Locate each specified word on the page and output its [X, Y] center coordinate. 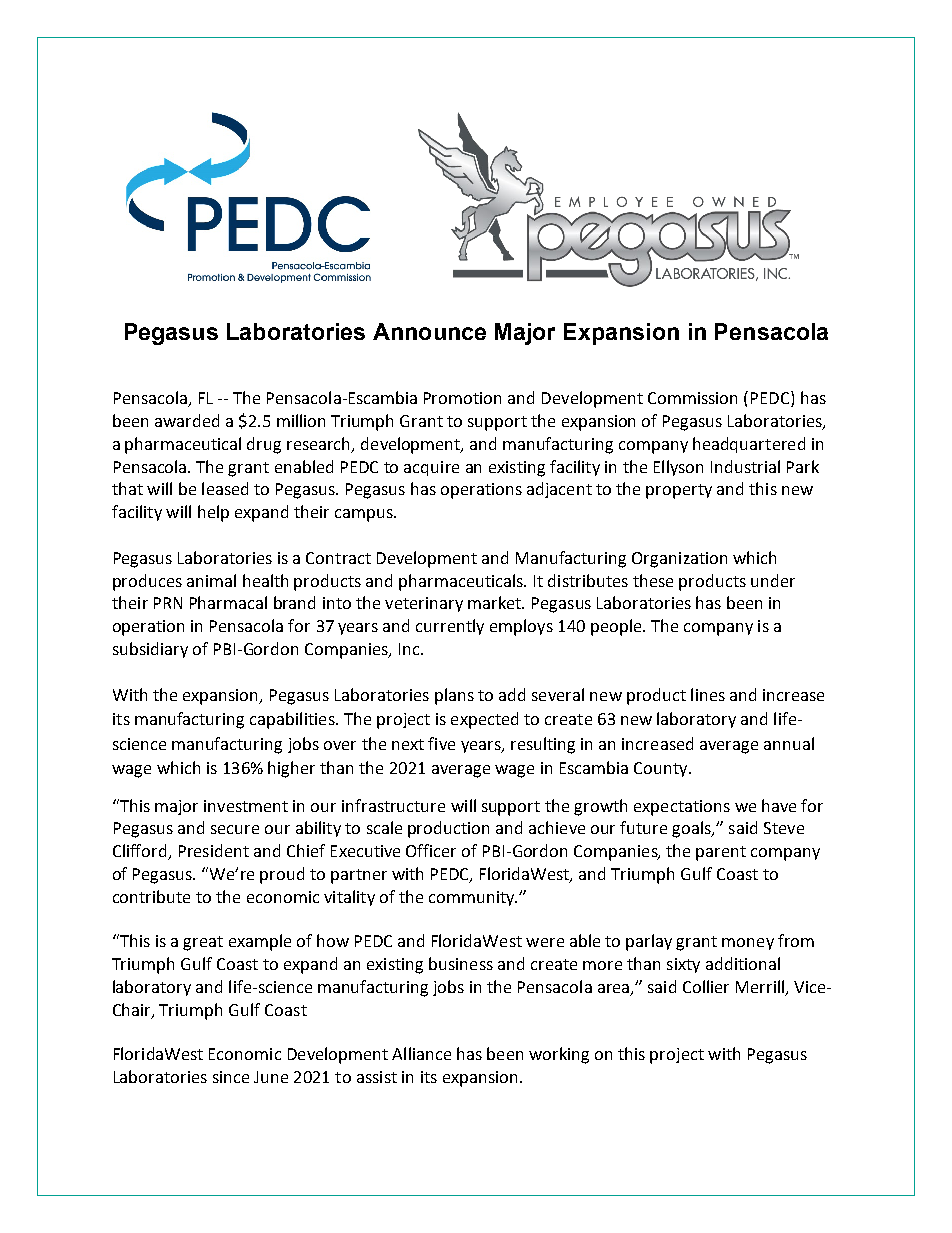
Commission [692, 398]
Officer [431, 850]
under [773, 580]
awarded [187, 420]
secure [235, 829]
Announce [429, 331]
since [231, 1077]
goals [693, 829]
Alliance [421, 1053]
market [496, 602]
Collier [706, 986]
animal [211, 580]
